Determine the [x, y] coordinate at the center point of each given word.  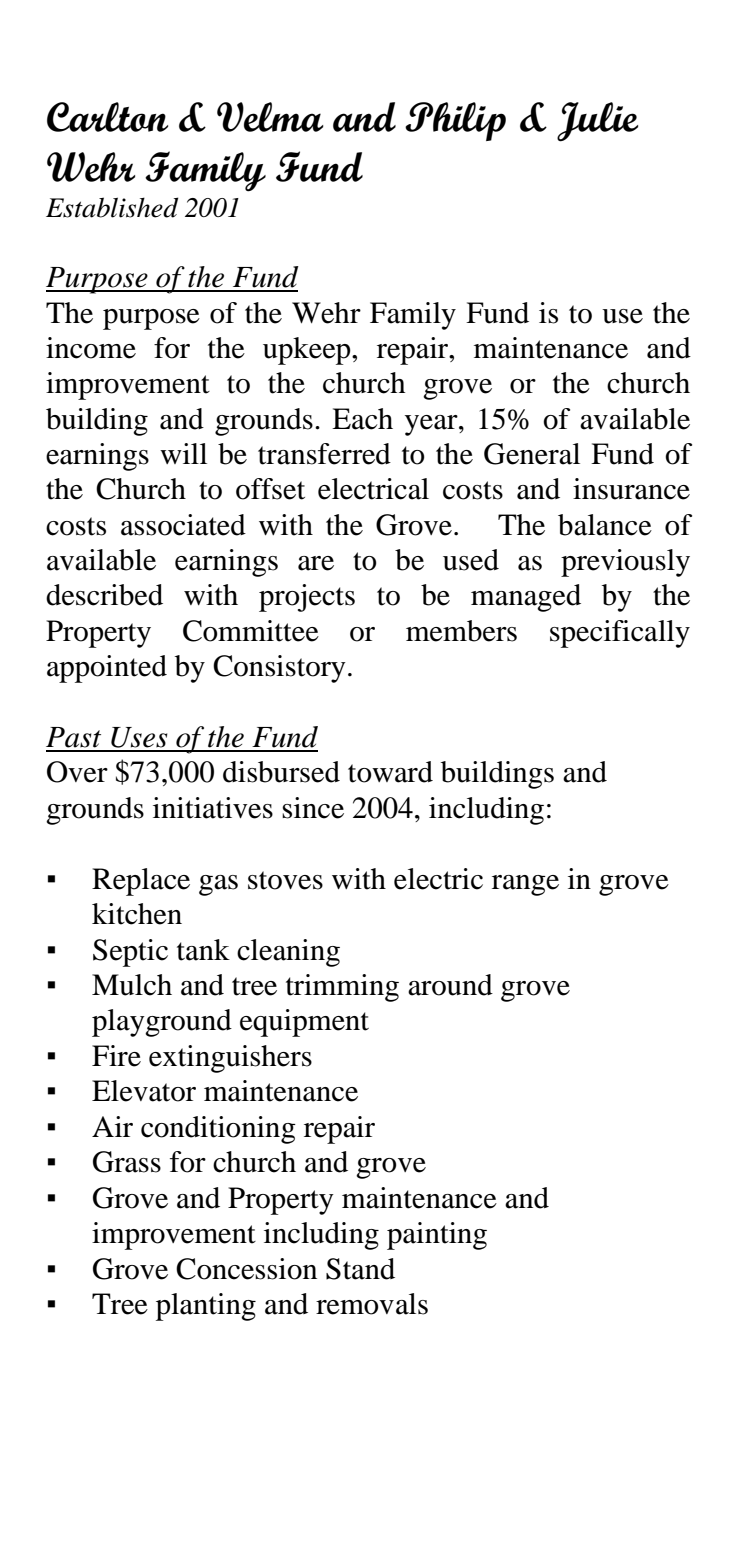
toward [390, 772]
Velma [270, 117]
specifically [620, 634]
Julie [597, 122]
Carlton [107, 117]
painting [437, 1236]
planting [206, 1307]
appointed [107, 669]
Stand [360, 1269]
